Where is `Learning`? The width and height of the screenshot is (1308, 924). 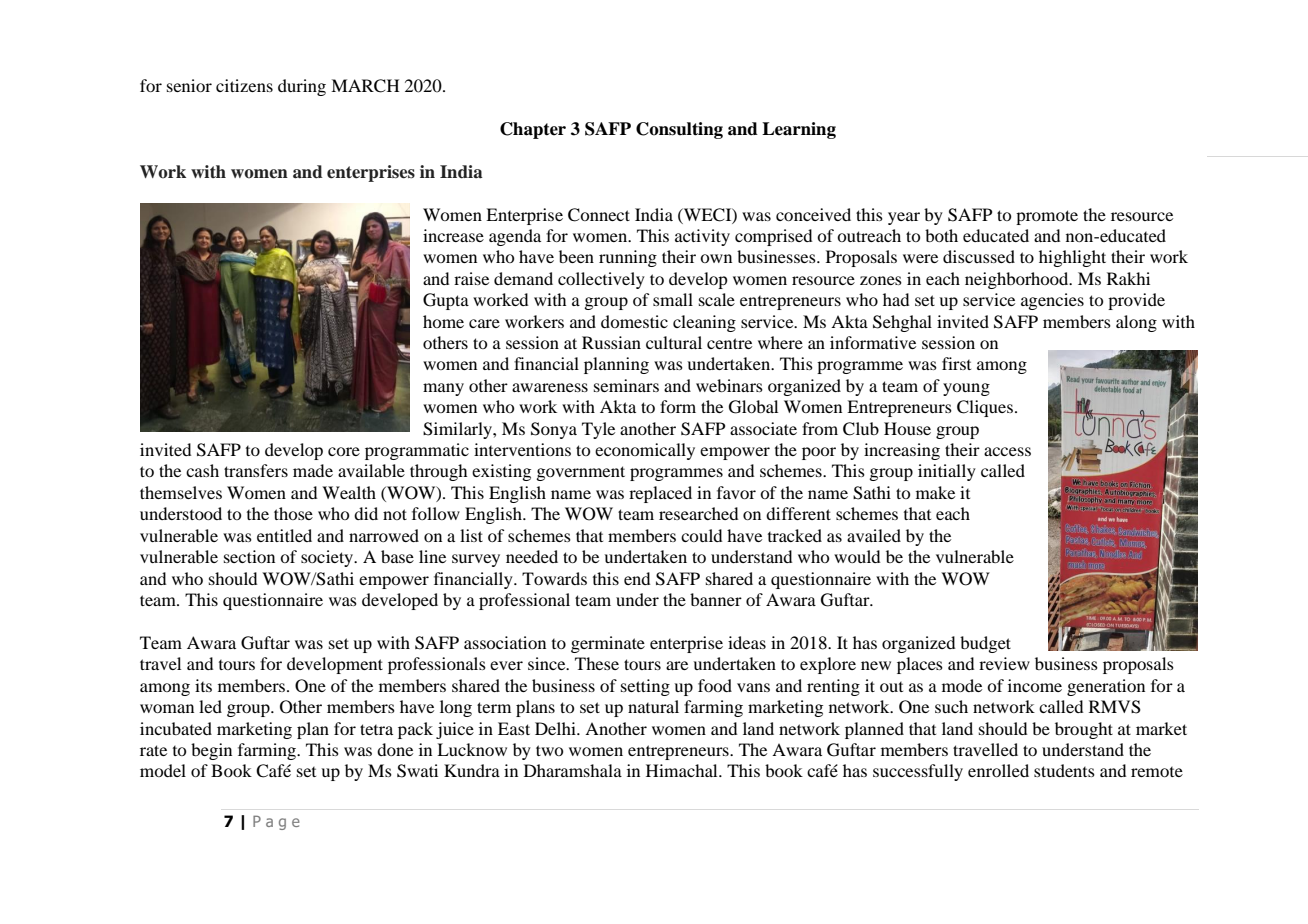
Learning is located at coordinates (799, 130).
